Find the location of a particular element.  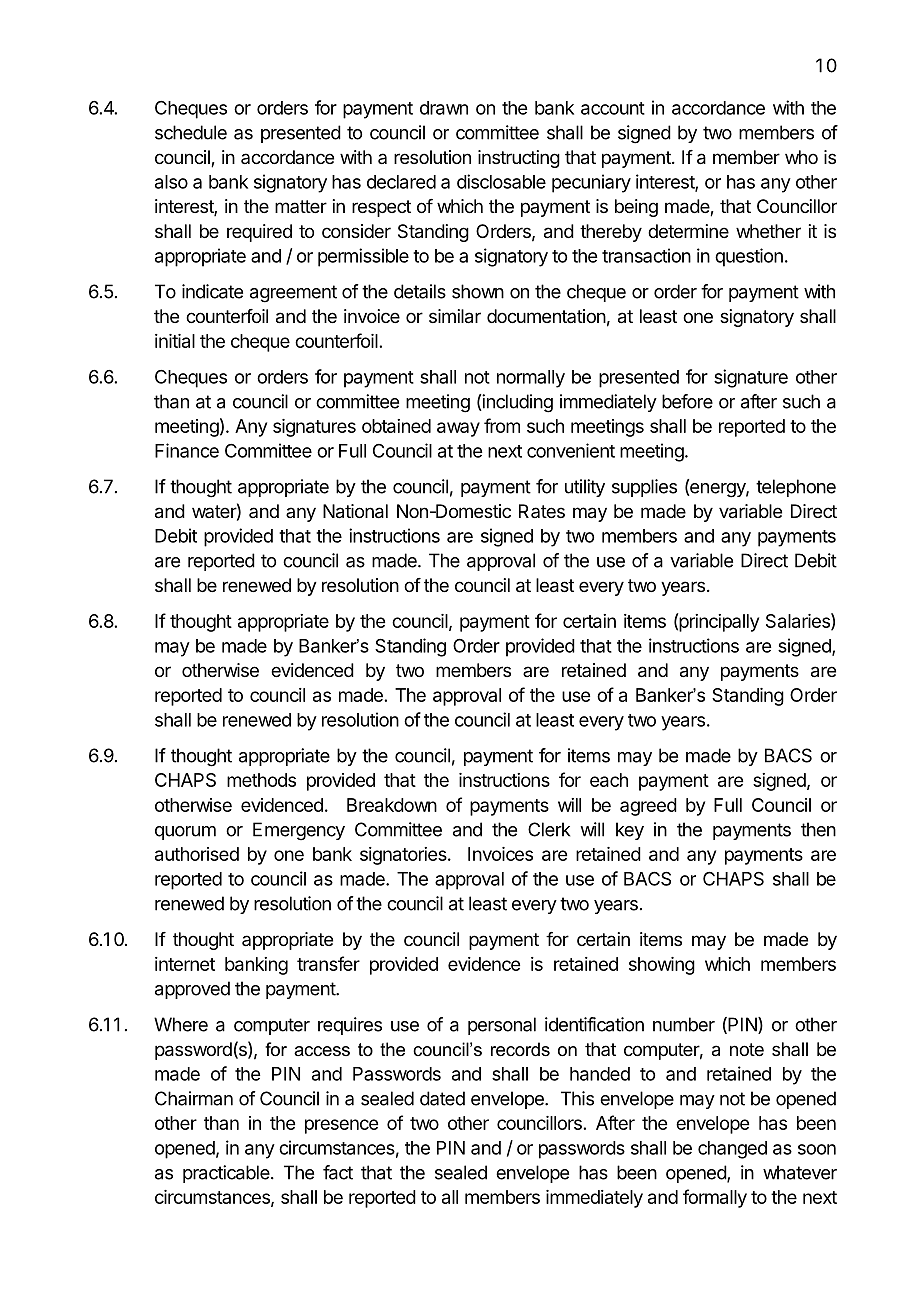

Clerk is located at coordinates (549, 829).
